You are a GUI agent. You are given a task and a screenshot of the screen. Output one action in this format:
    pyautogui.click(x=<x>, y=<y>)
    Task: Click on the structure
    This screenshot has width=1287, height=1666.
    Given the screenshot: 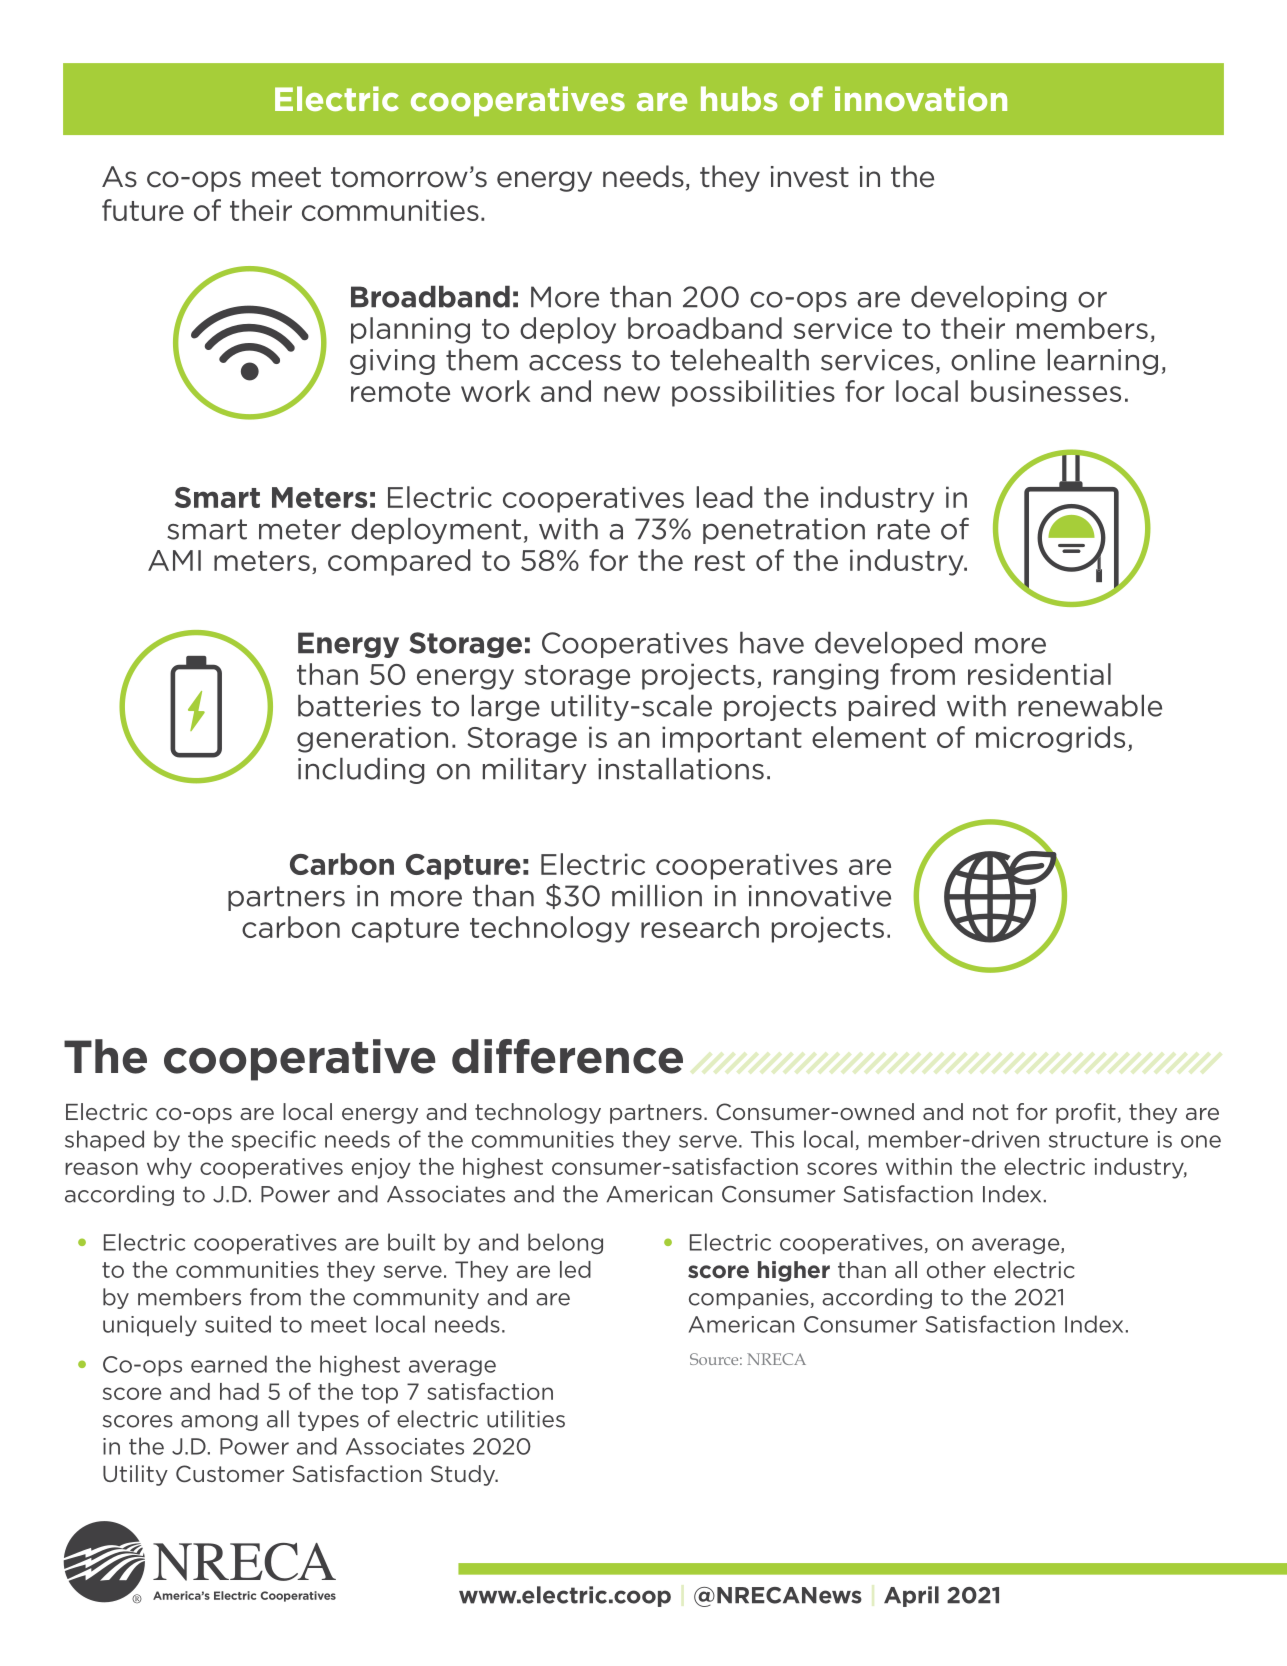 What is the action you would take?
    pyautogui.click(x=1098, y=1140)
